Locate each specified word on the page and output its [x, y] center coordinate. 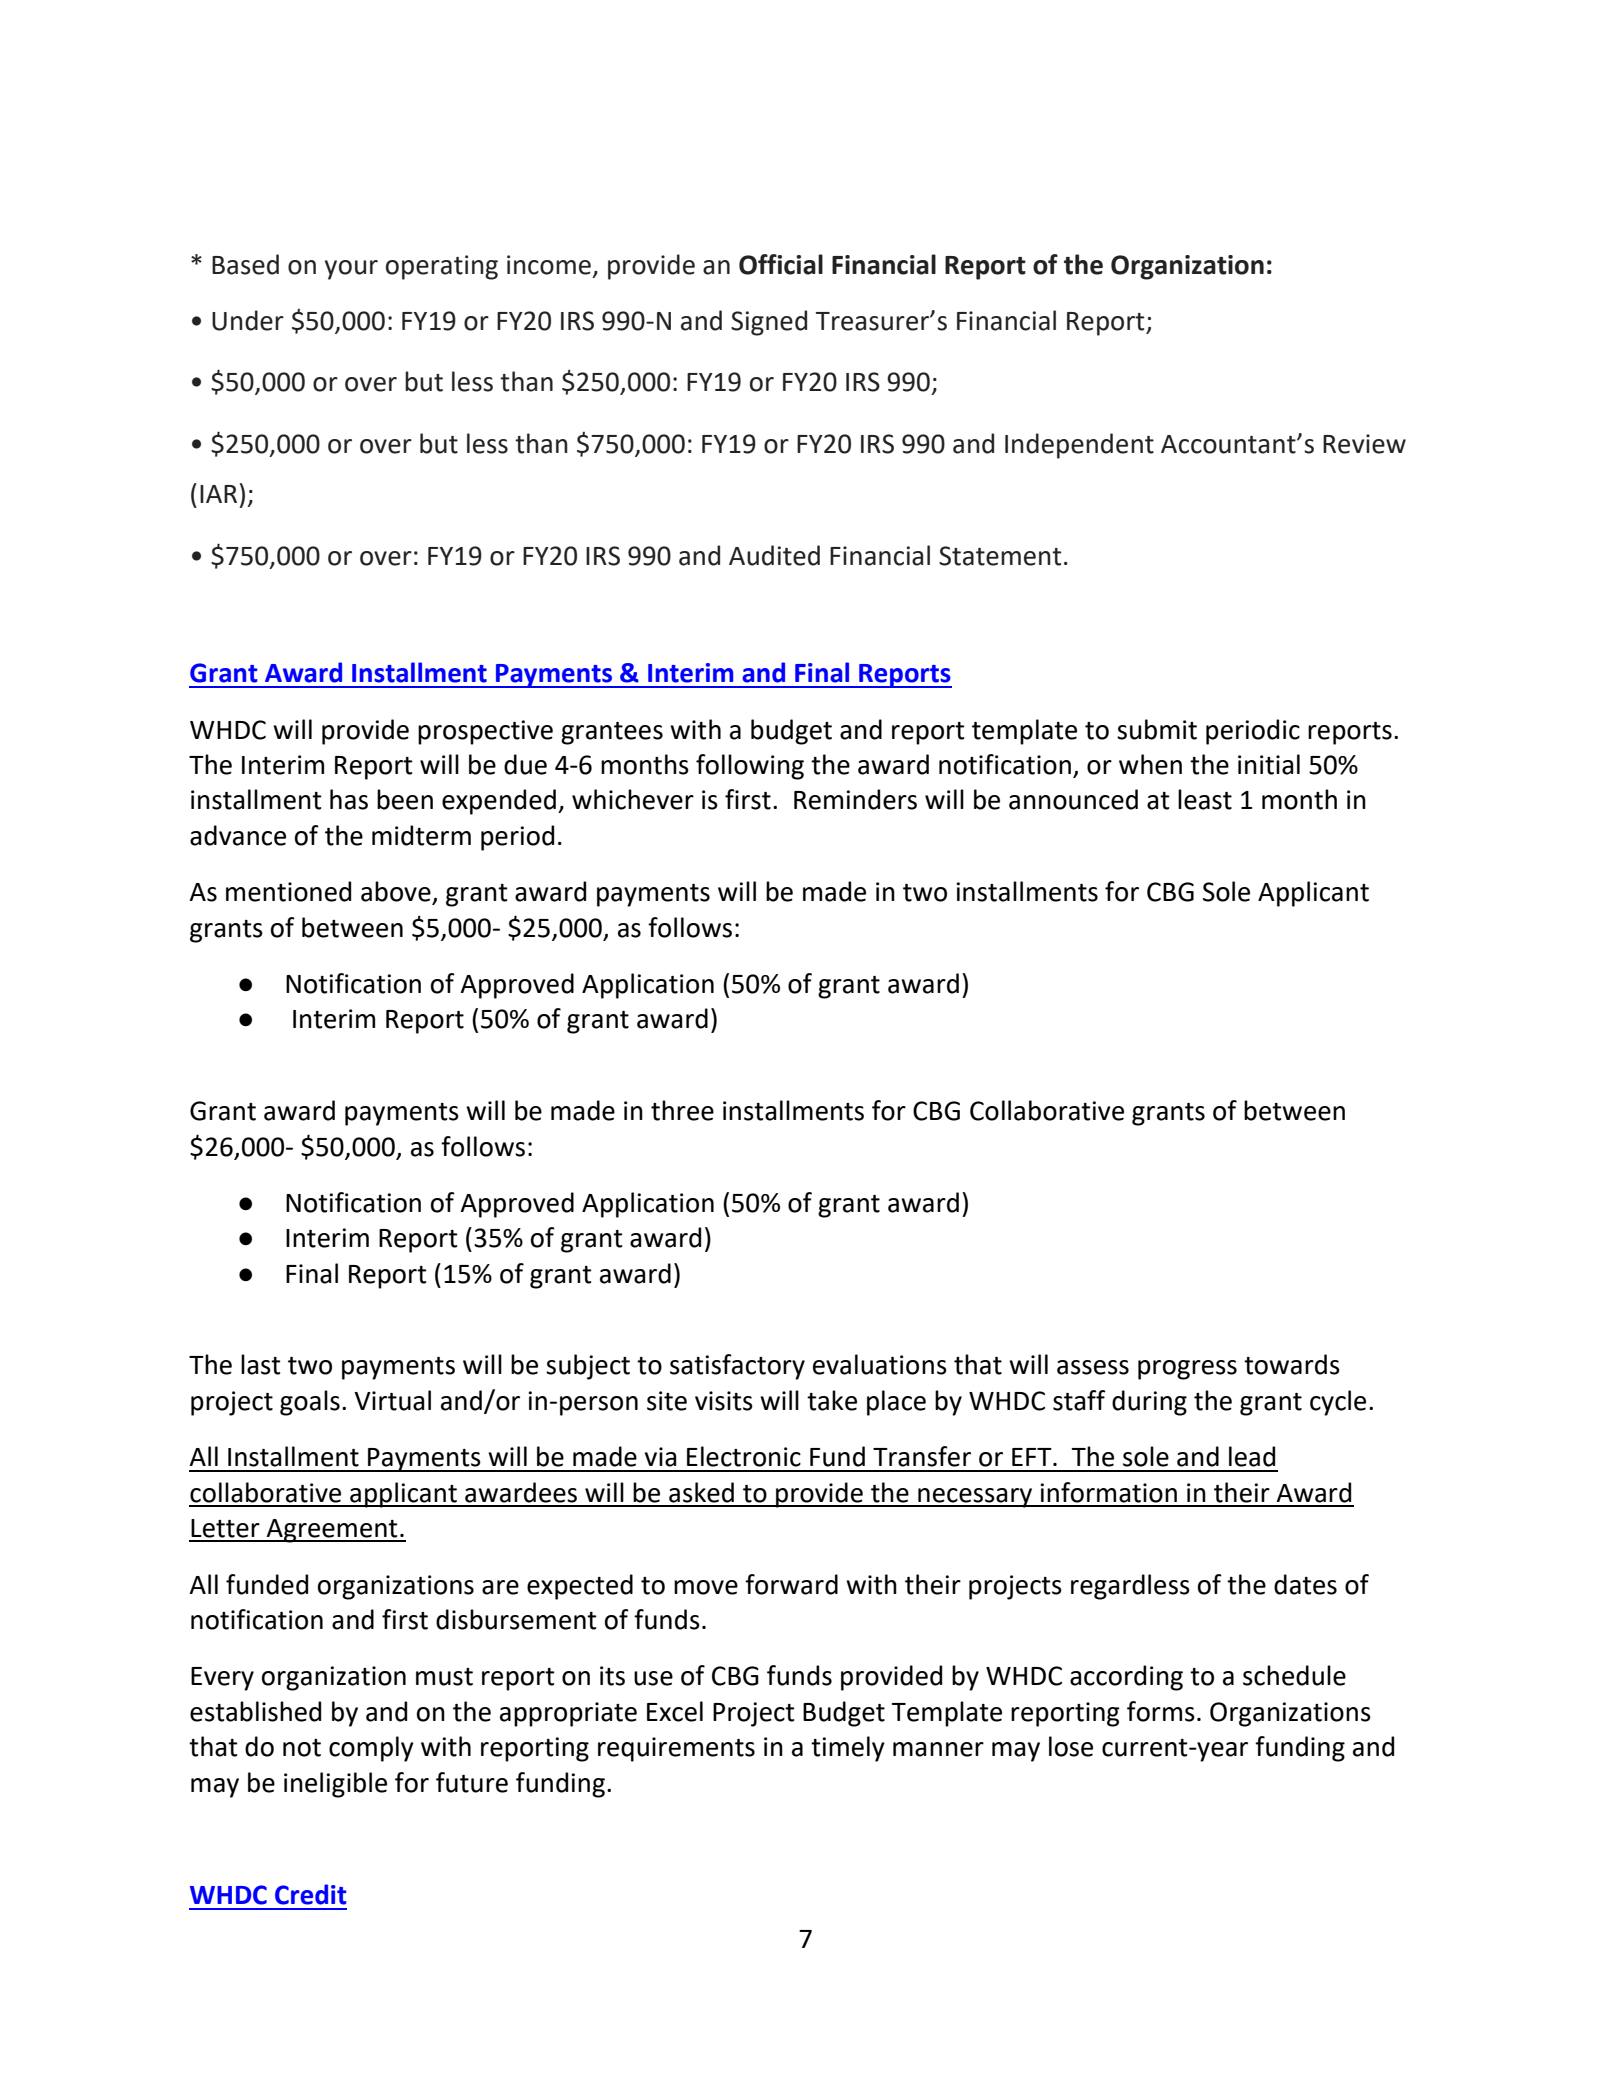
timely [848, 1749]
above [397, 892]
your [351, 270]
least [1205, 799]
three [682, 1110]
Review [1364, 444]
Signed [769, 323]
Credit [311, 1894]
